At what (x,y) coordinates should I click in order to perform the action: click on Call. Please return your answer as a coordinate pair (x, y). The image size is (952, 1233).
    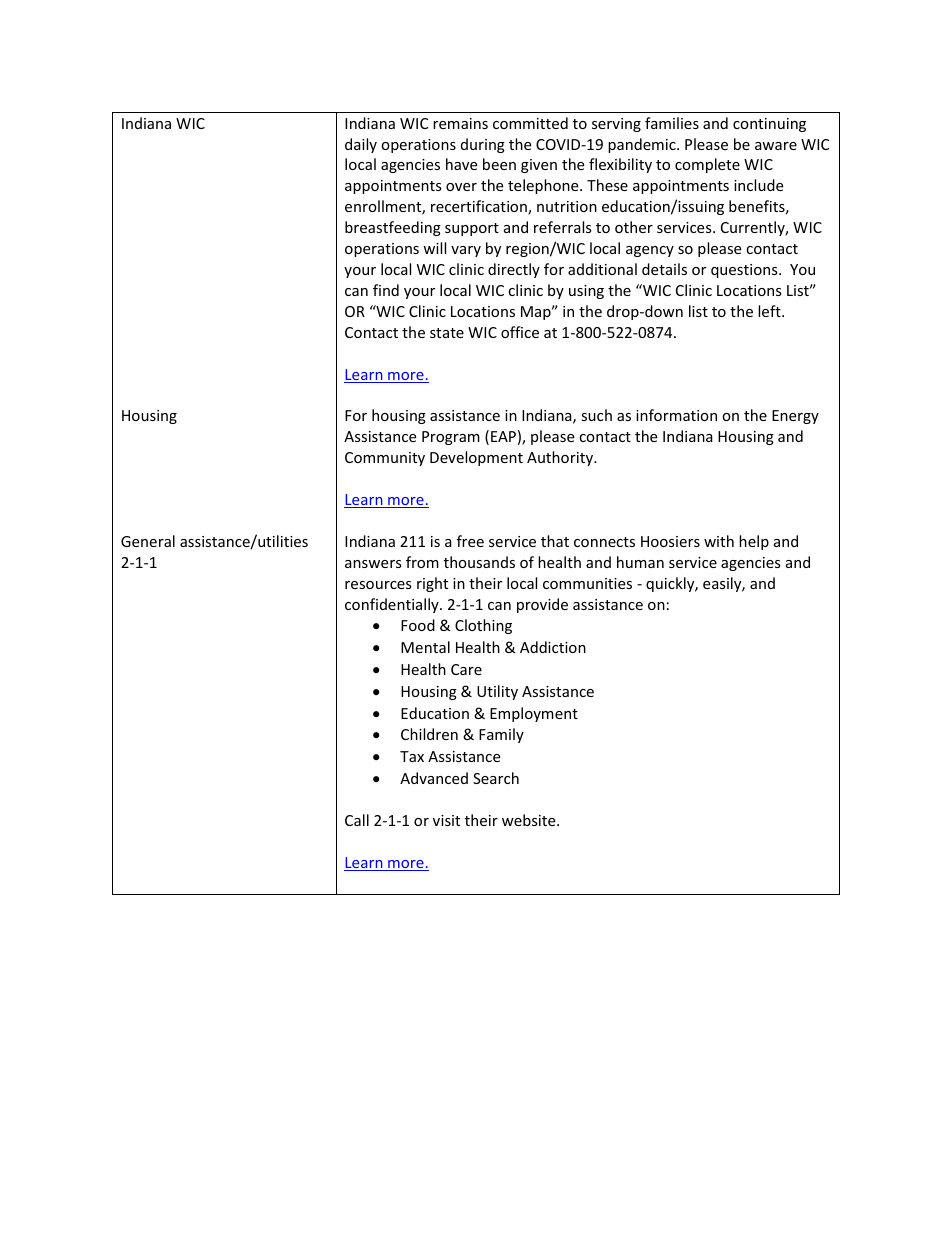
    Looking at the image, I should click on (357, 820).
